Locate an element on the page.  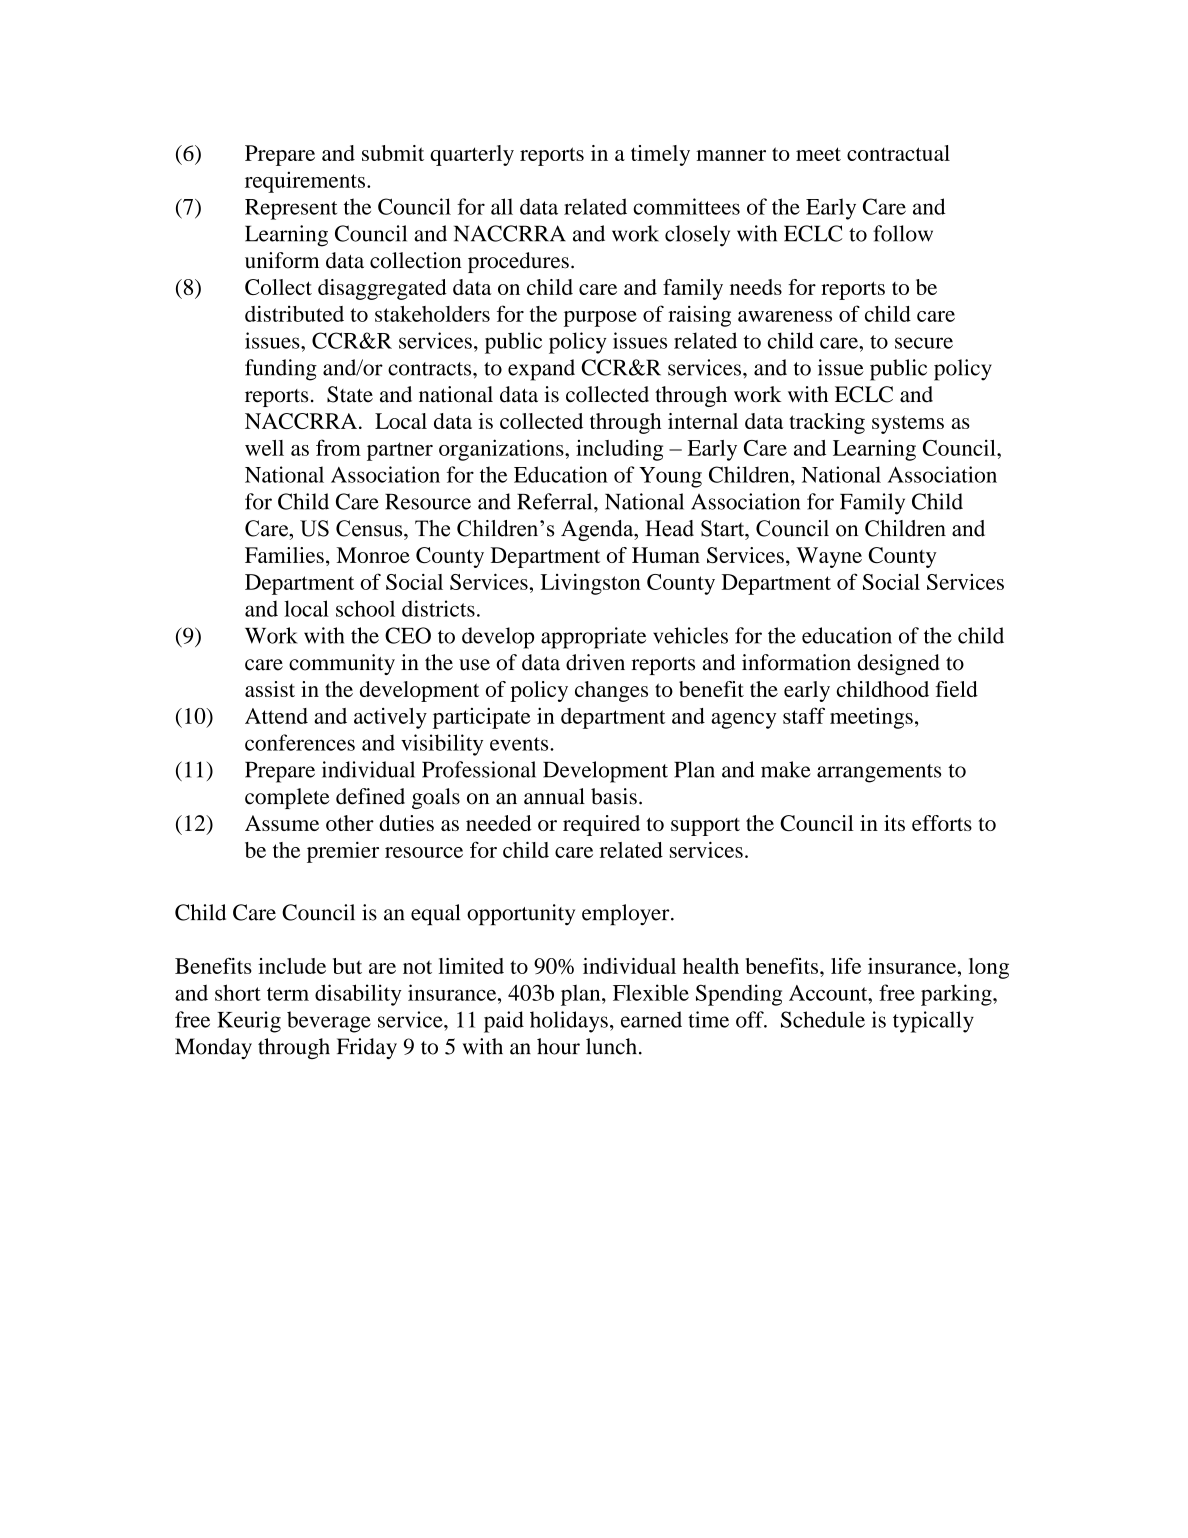
events is located at coordinates (520, 744).
